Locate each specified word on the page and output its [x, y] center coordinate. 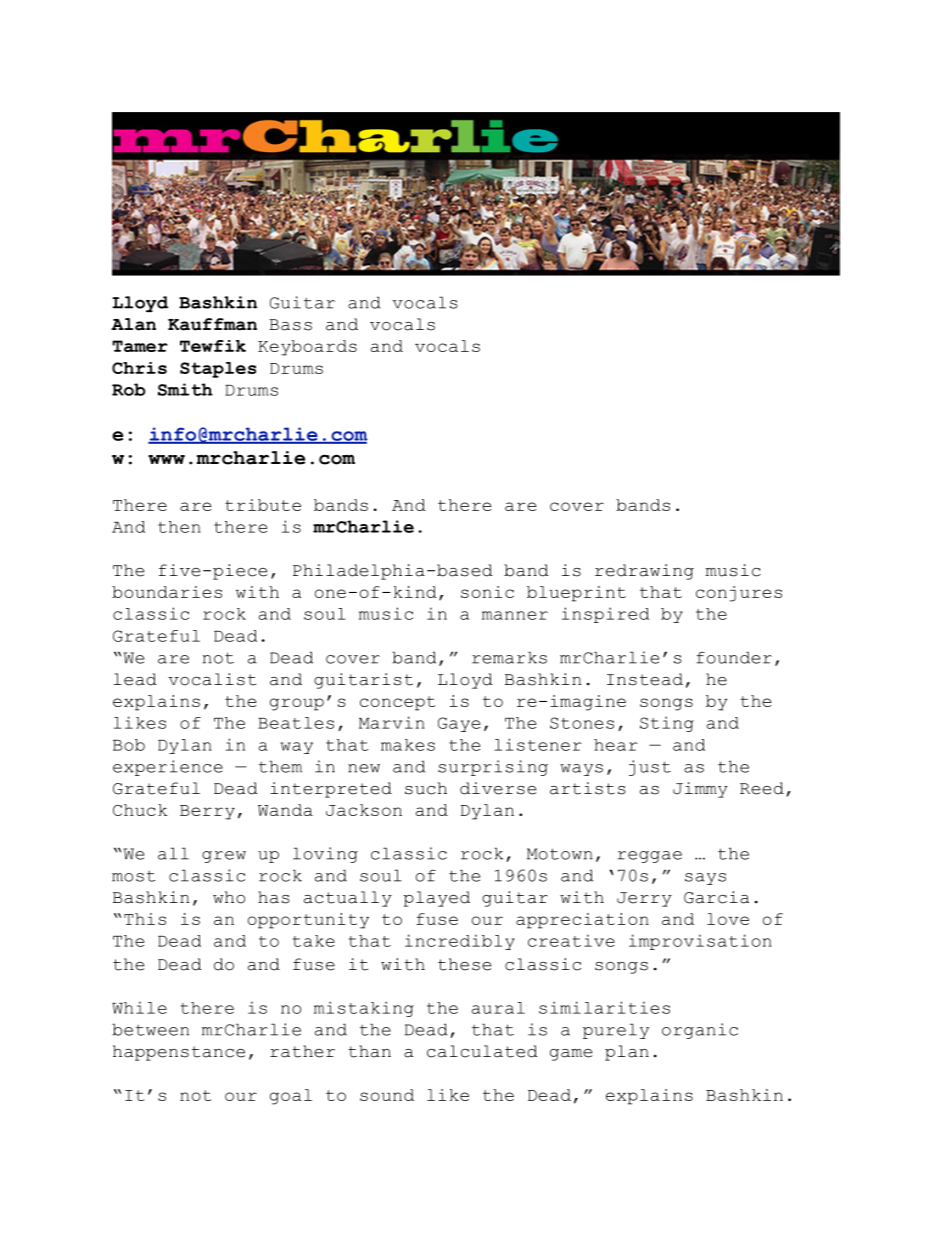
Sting [667, 724]
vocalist [212, 679]
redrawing [644, 572]
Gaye [459, 724]
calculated [482, 1051]
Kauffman [212, 324]
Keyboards [307, 348]
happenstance [179, 1053]
